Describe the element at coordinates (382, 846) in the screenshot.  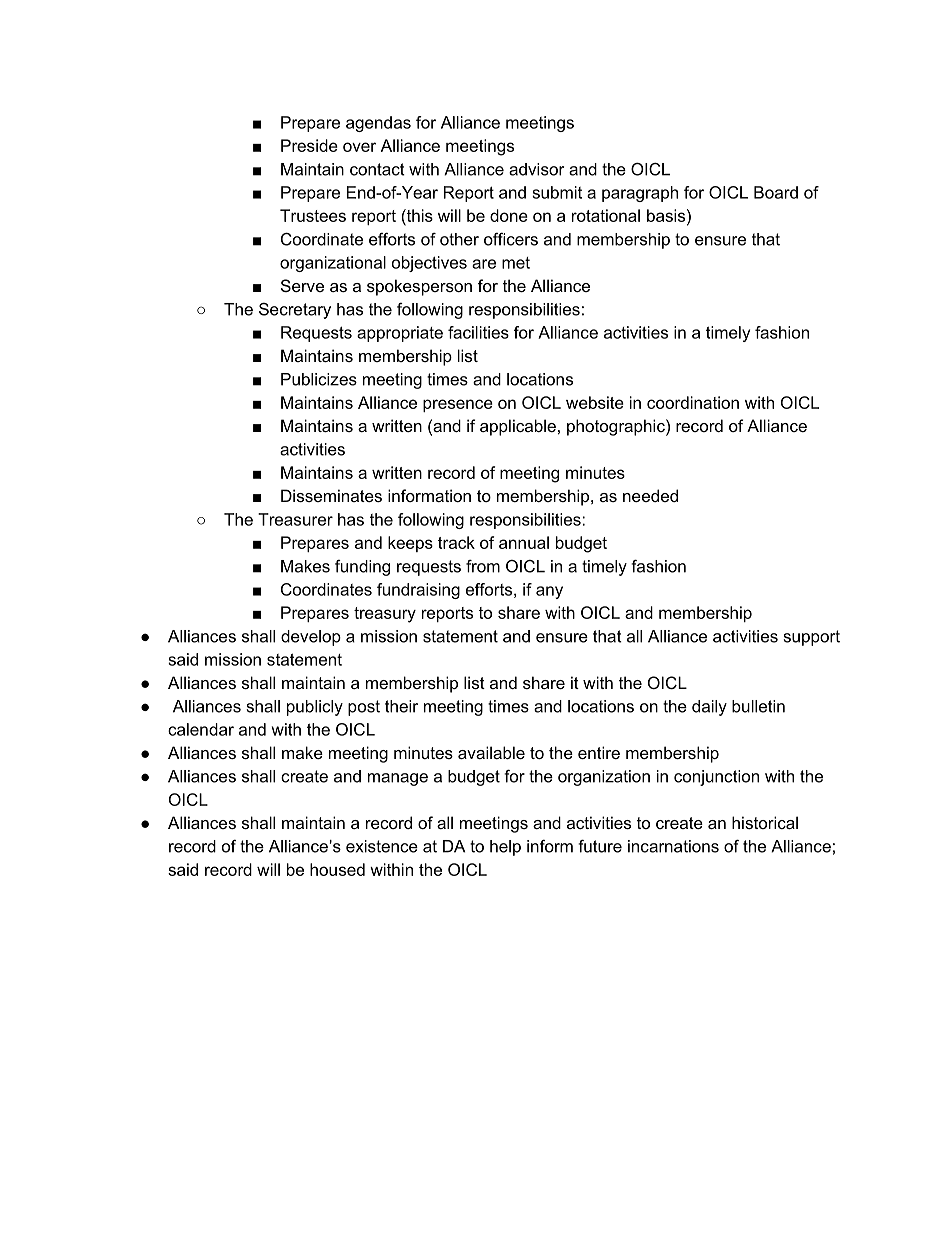
I see `existence` at that location.
